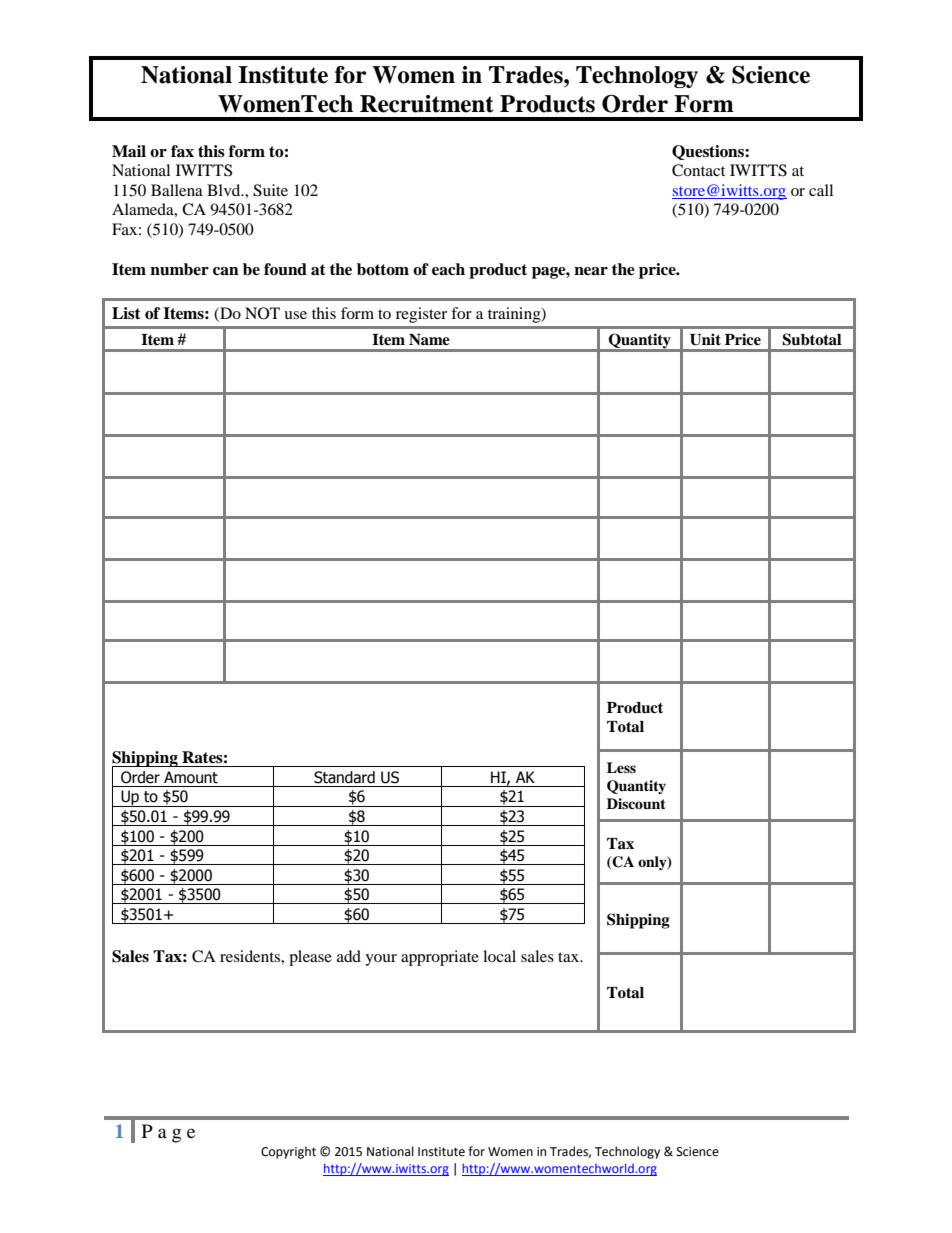 Image resolution: width=952 pixels, height=1233 pixels. Describe the element at coordinates (636, 803) in the image. I see `Discount` at that location.
